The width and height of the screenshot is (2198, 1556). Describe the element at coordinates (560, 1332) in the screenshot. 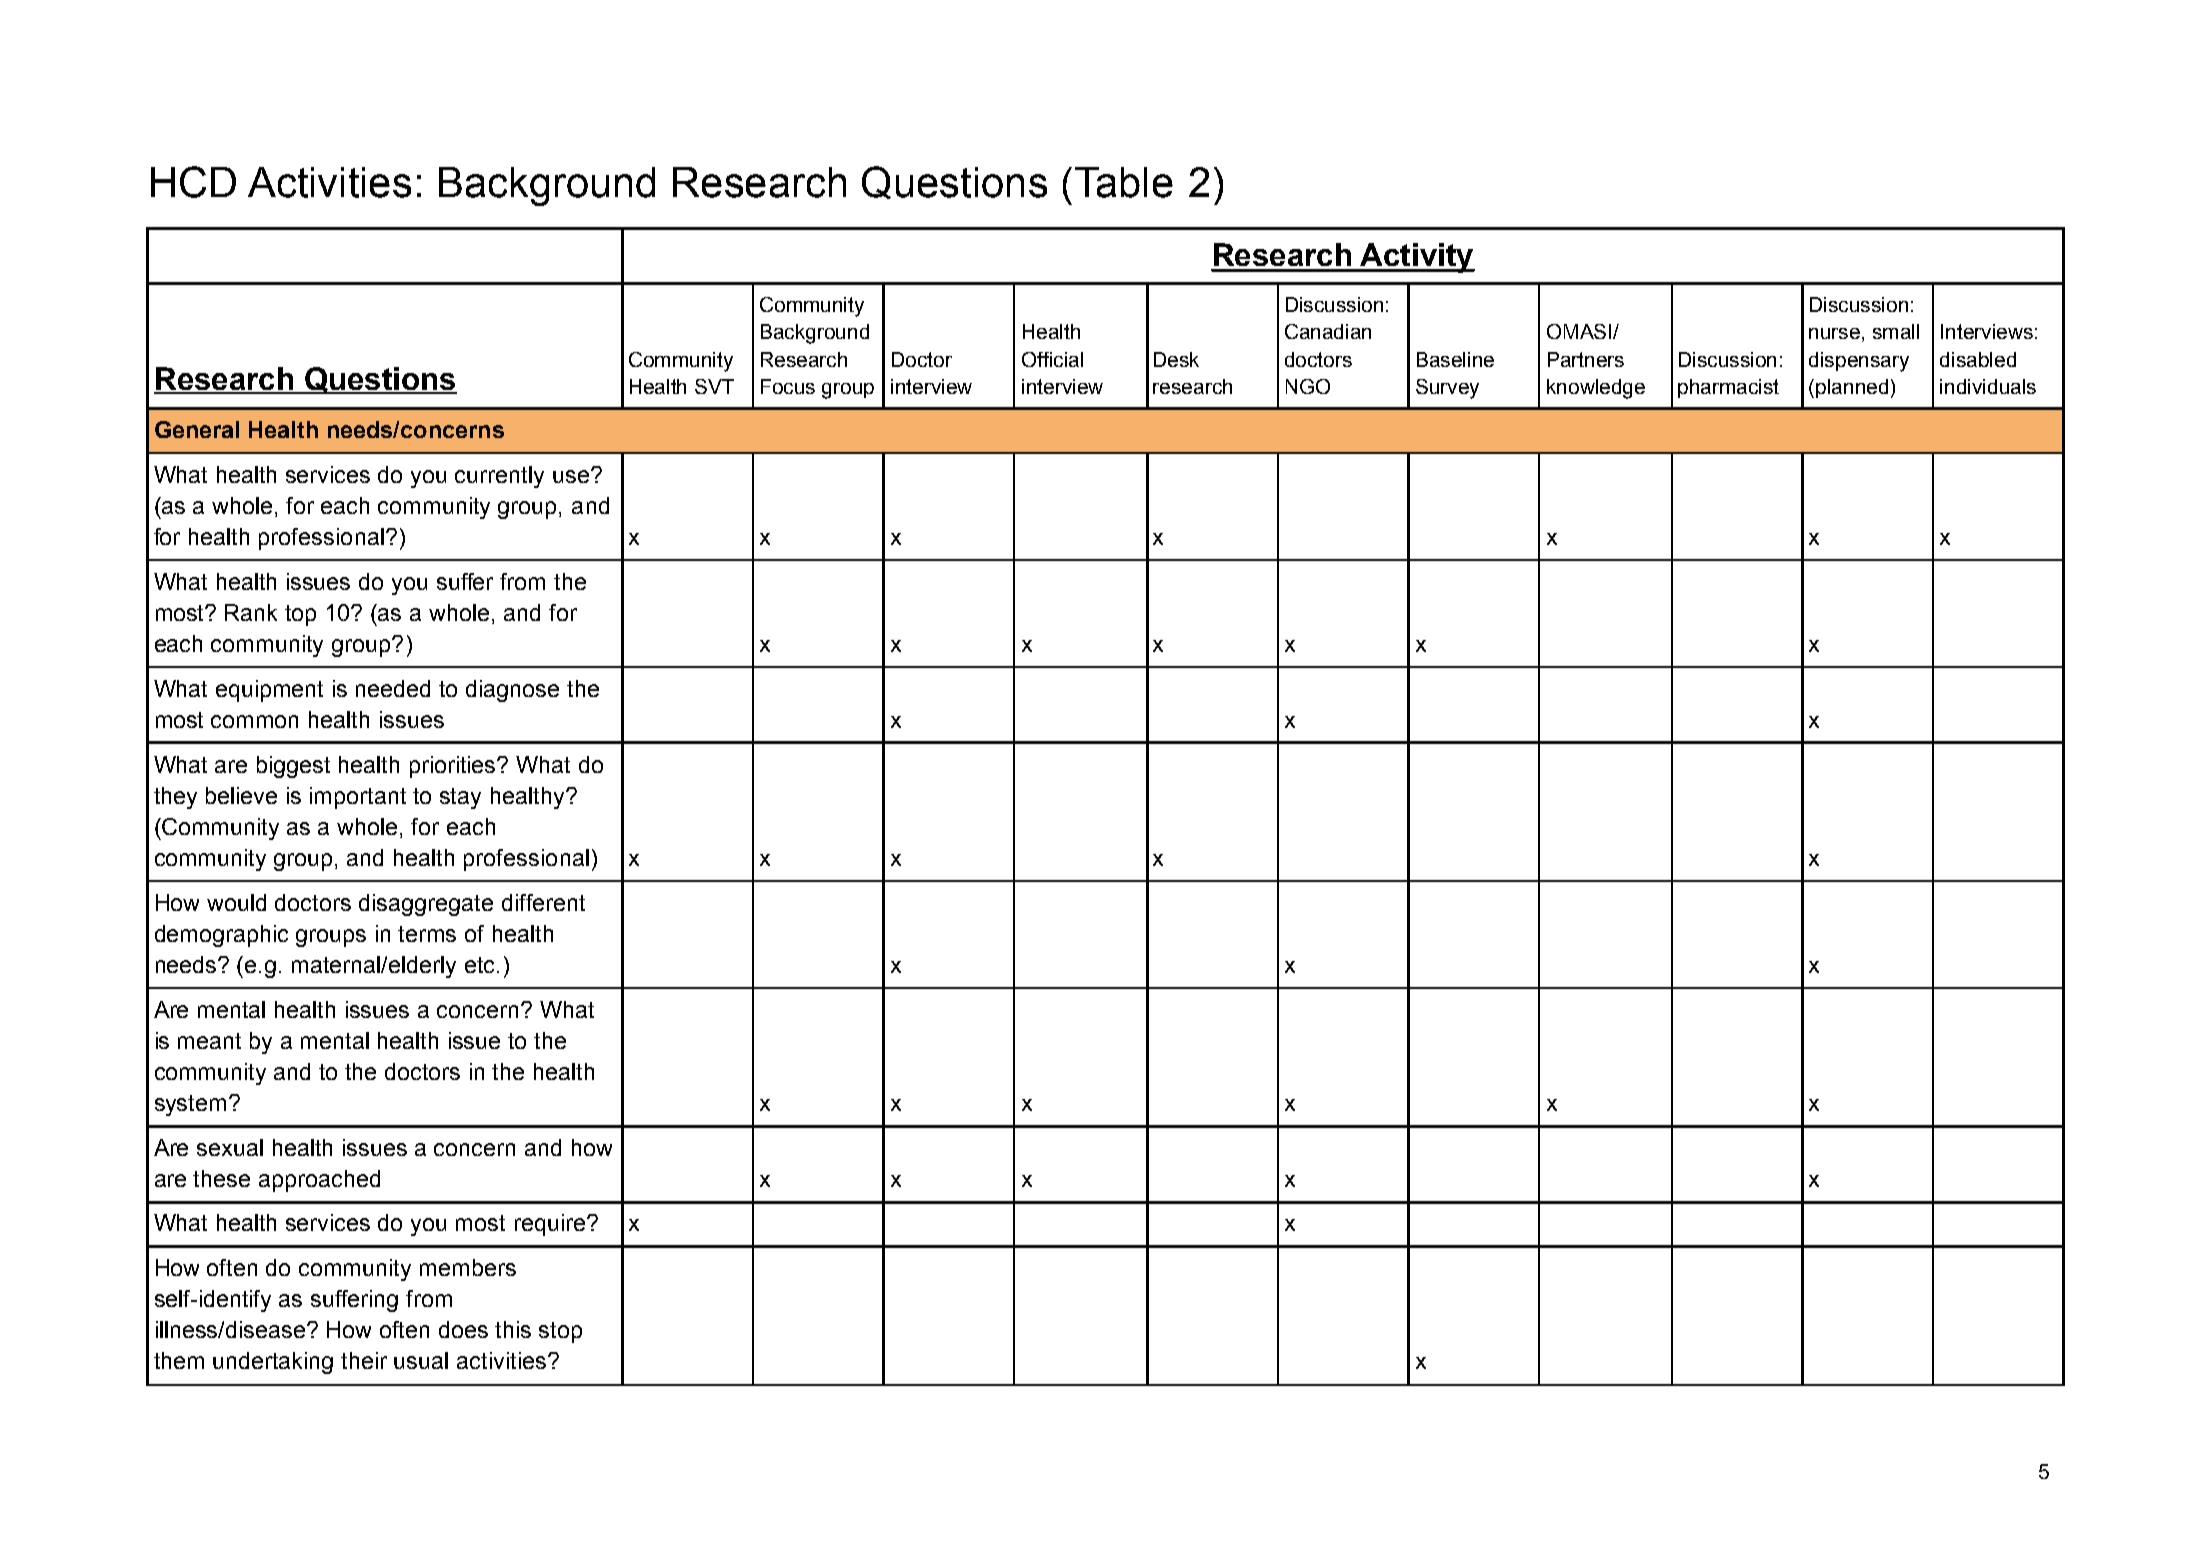

I see `stop` at that location.
